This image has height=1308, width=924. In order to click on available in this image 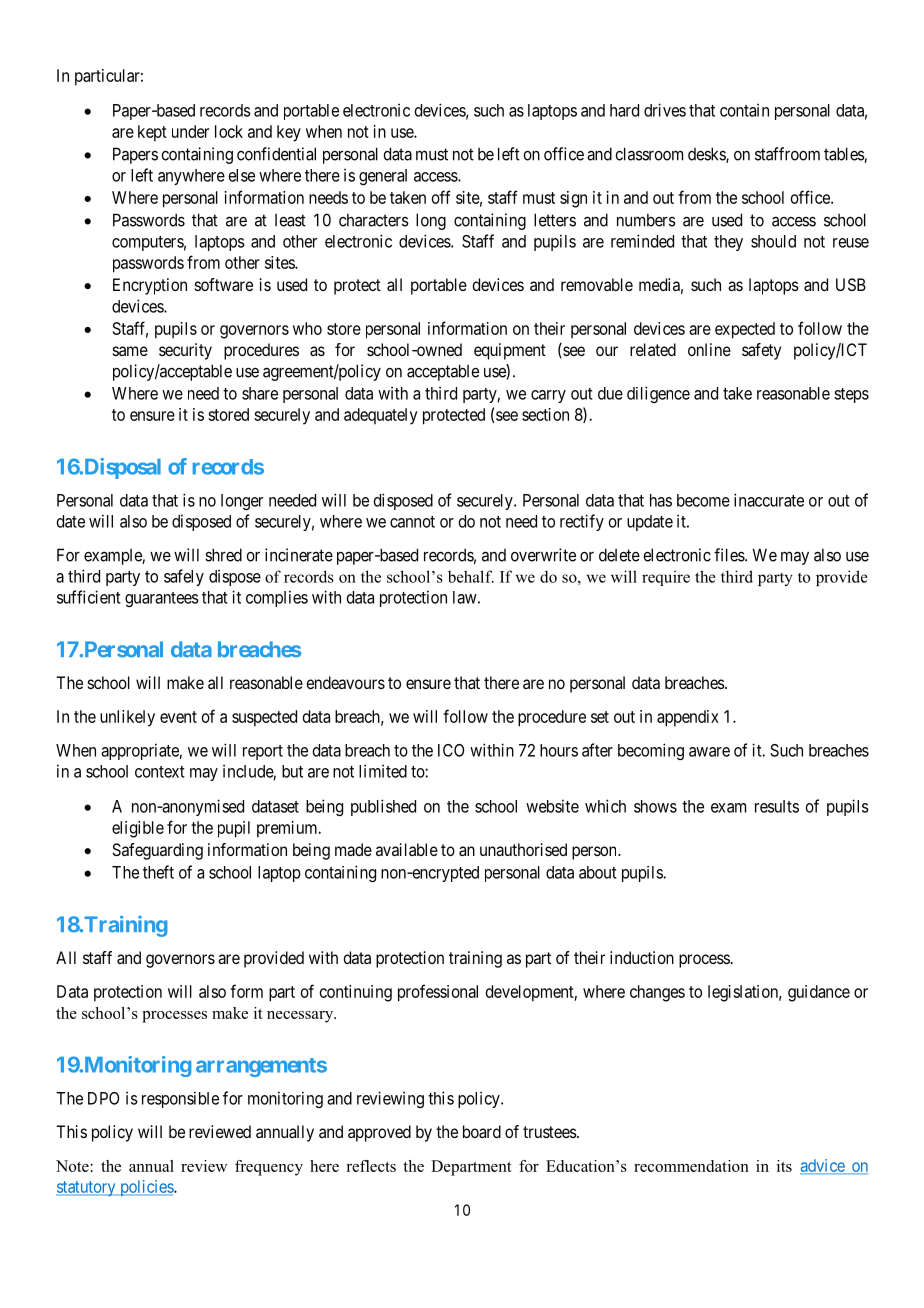, I will do `click(407, 849)`.
